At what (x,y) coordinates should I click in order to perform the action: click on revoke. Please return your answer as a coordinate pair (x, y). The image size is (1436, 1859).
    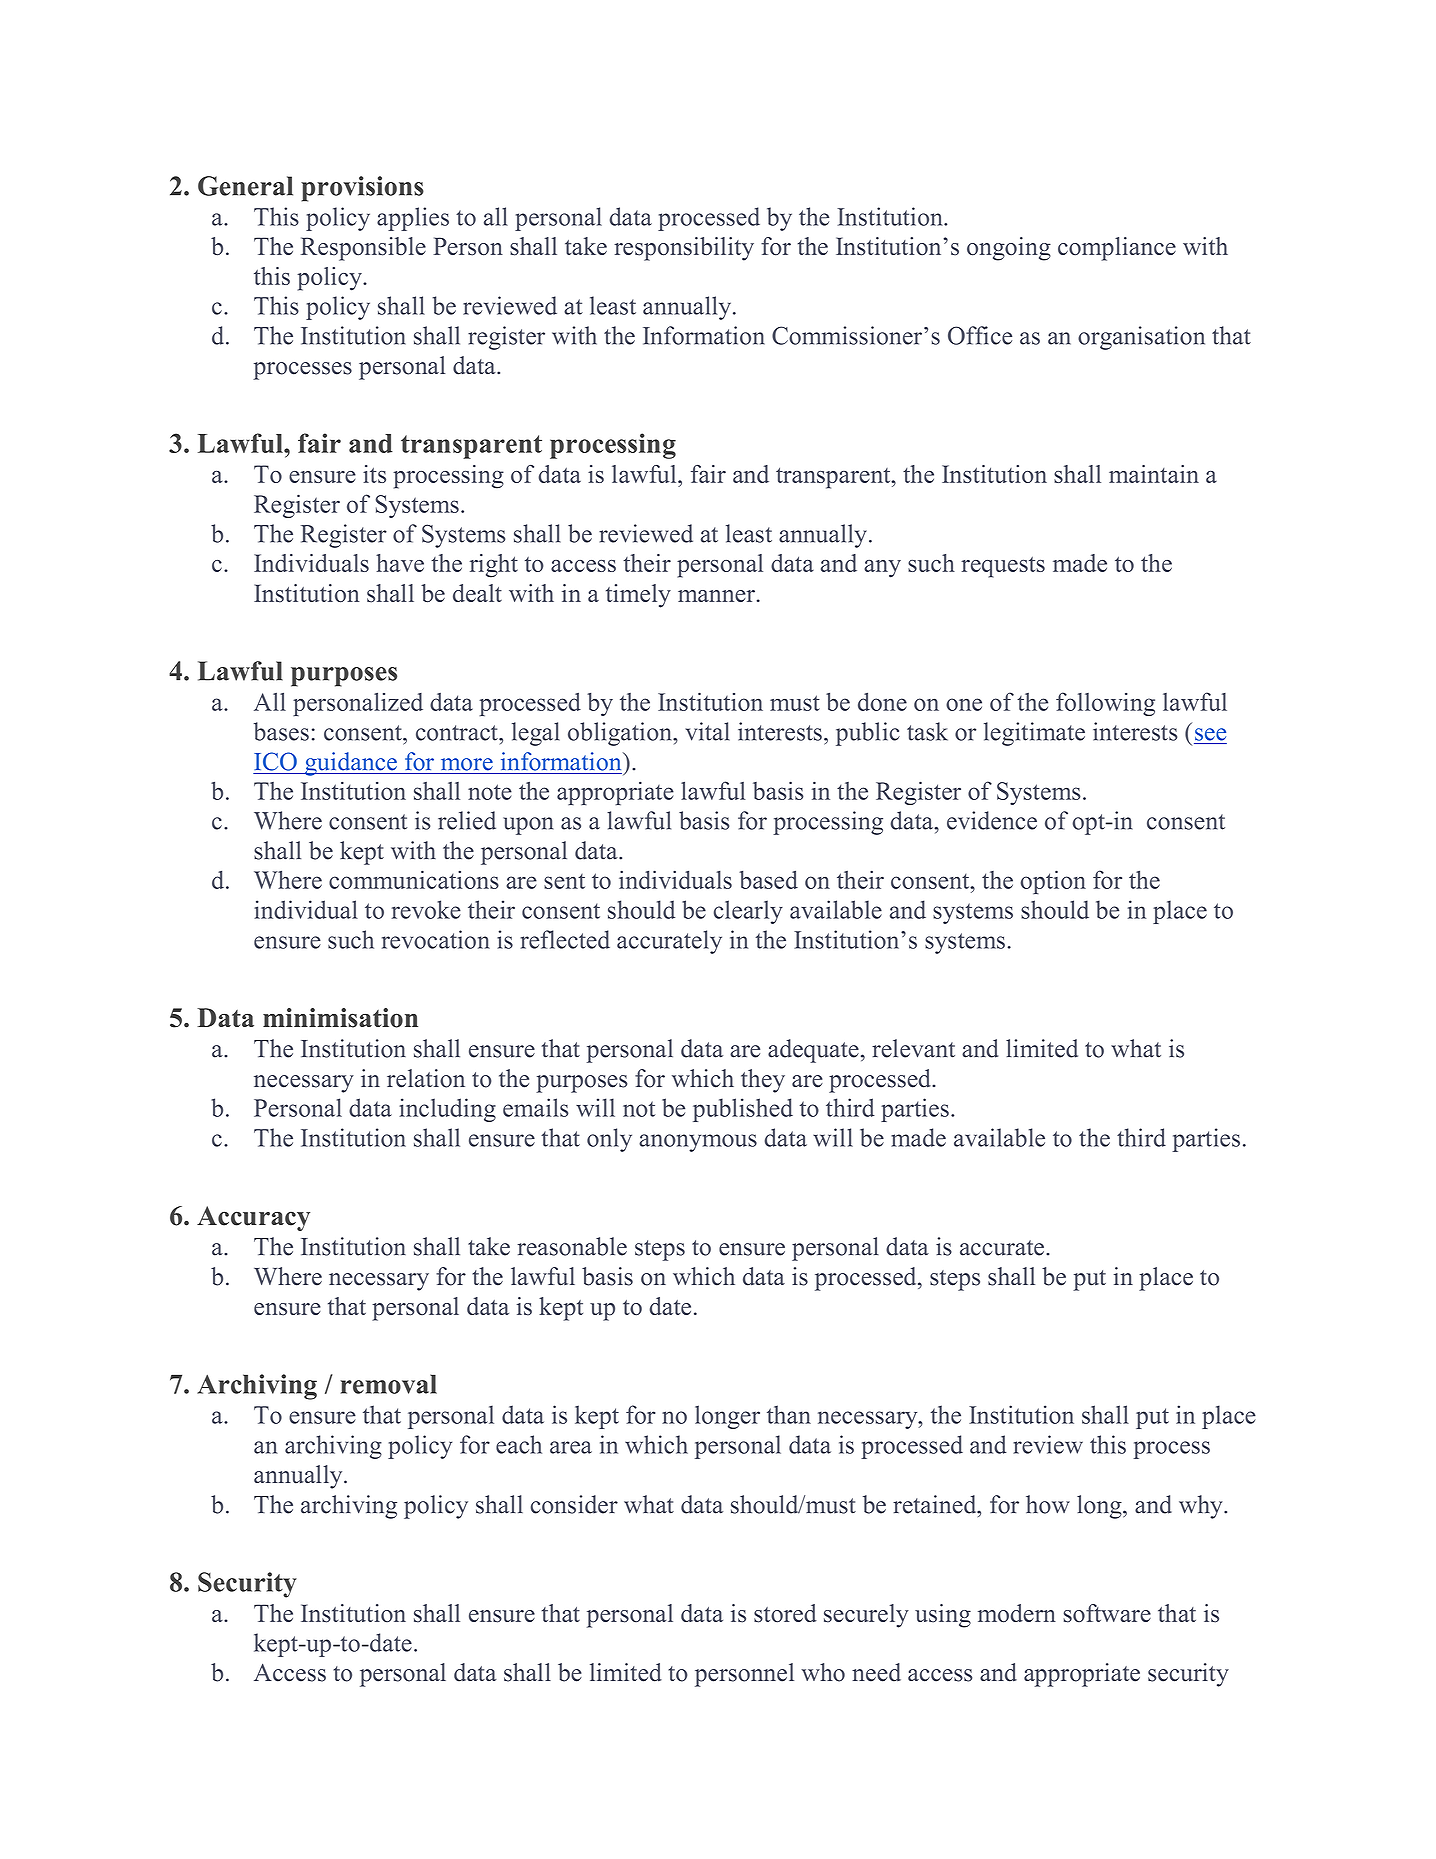
    Looking at the image, I should click on (426, 909).
